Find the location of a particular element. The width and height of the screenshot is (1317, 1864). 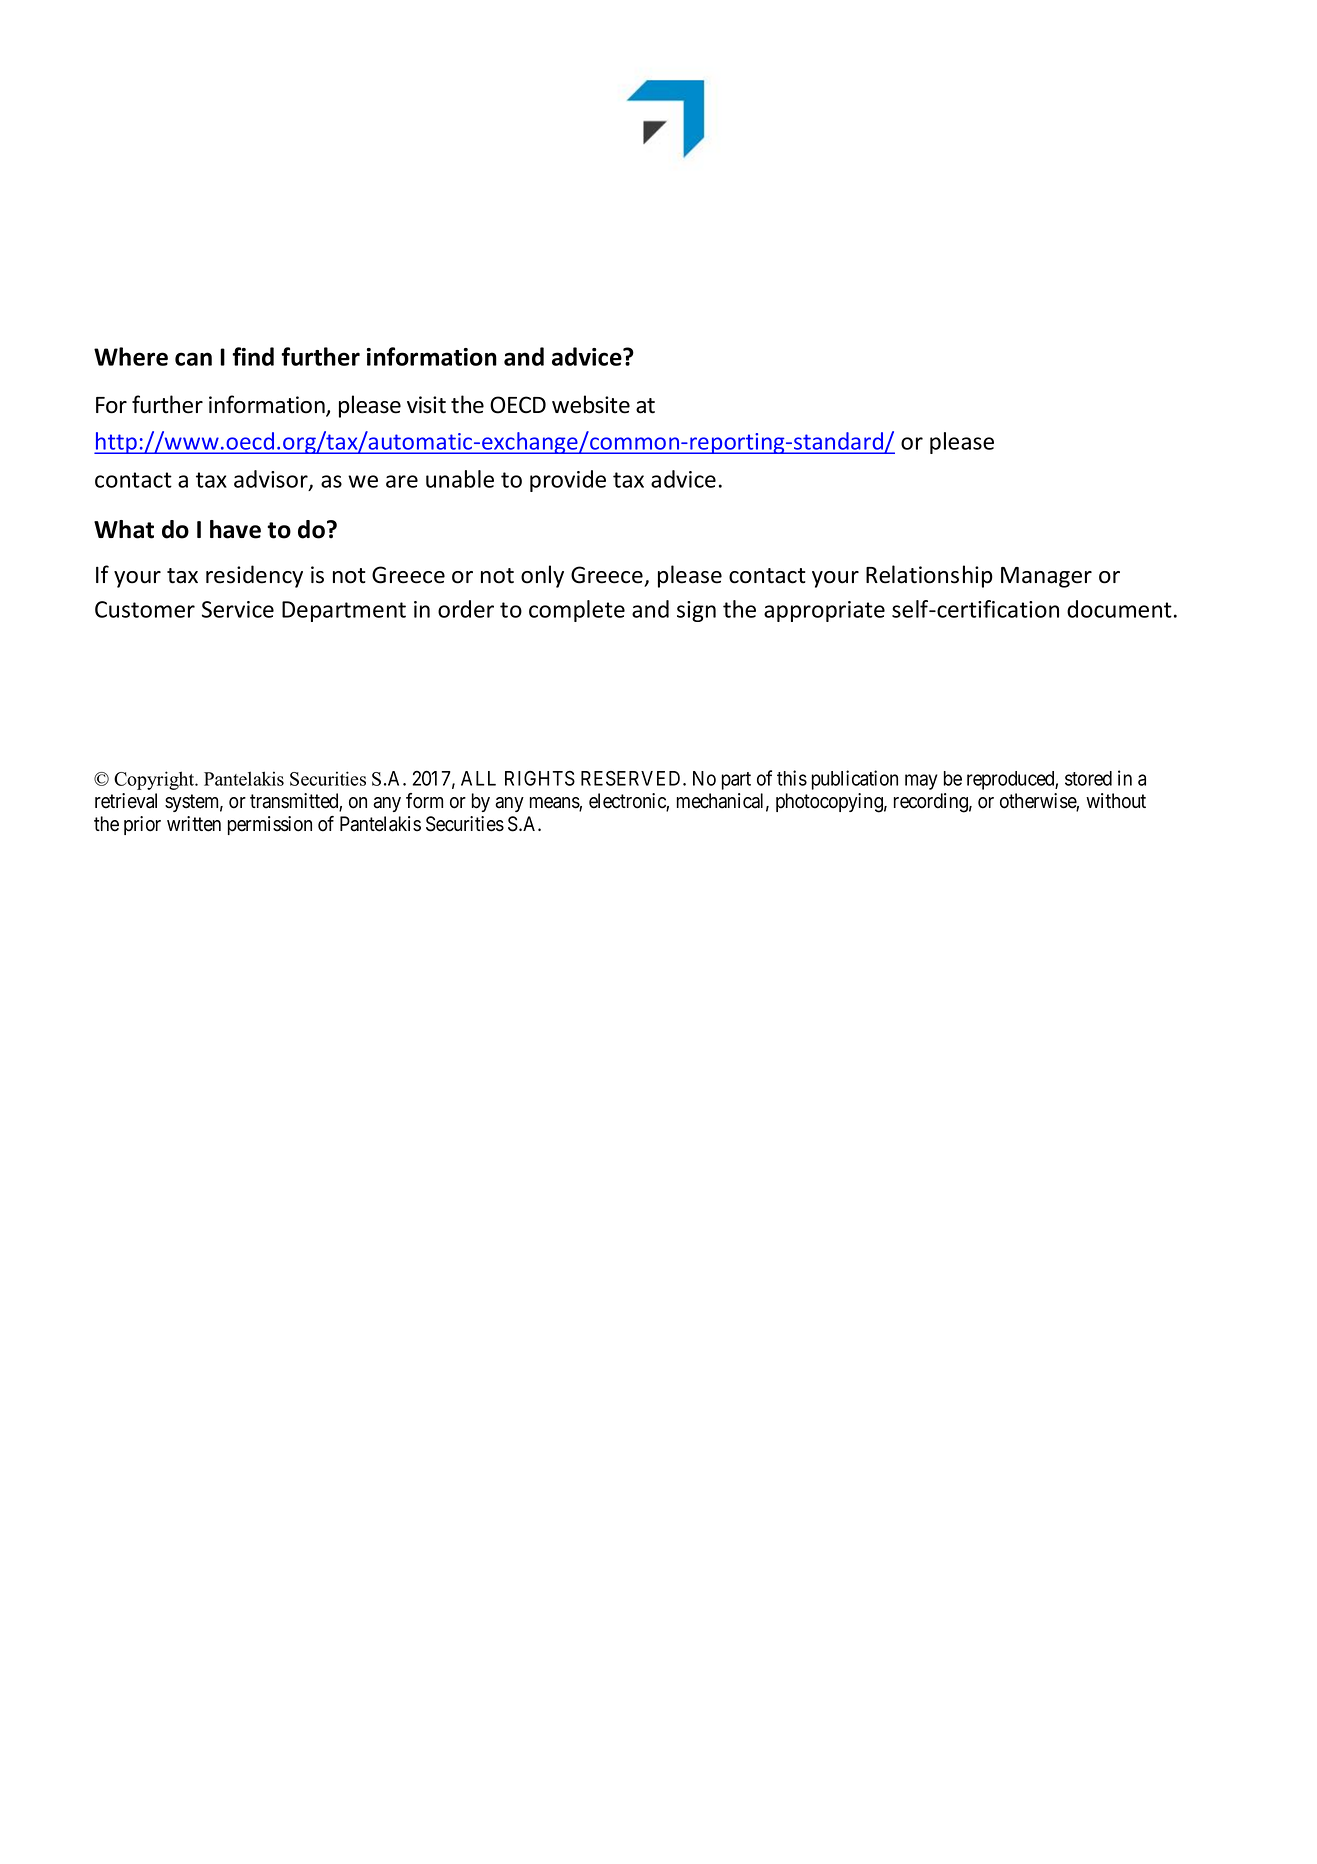

Manager is located at coordinates (1046, 577).
